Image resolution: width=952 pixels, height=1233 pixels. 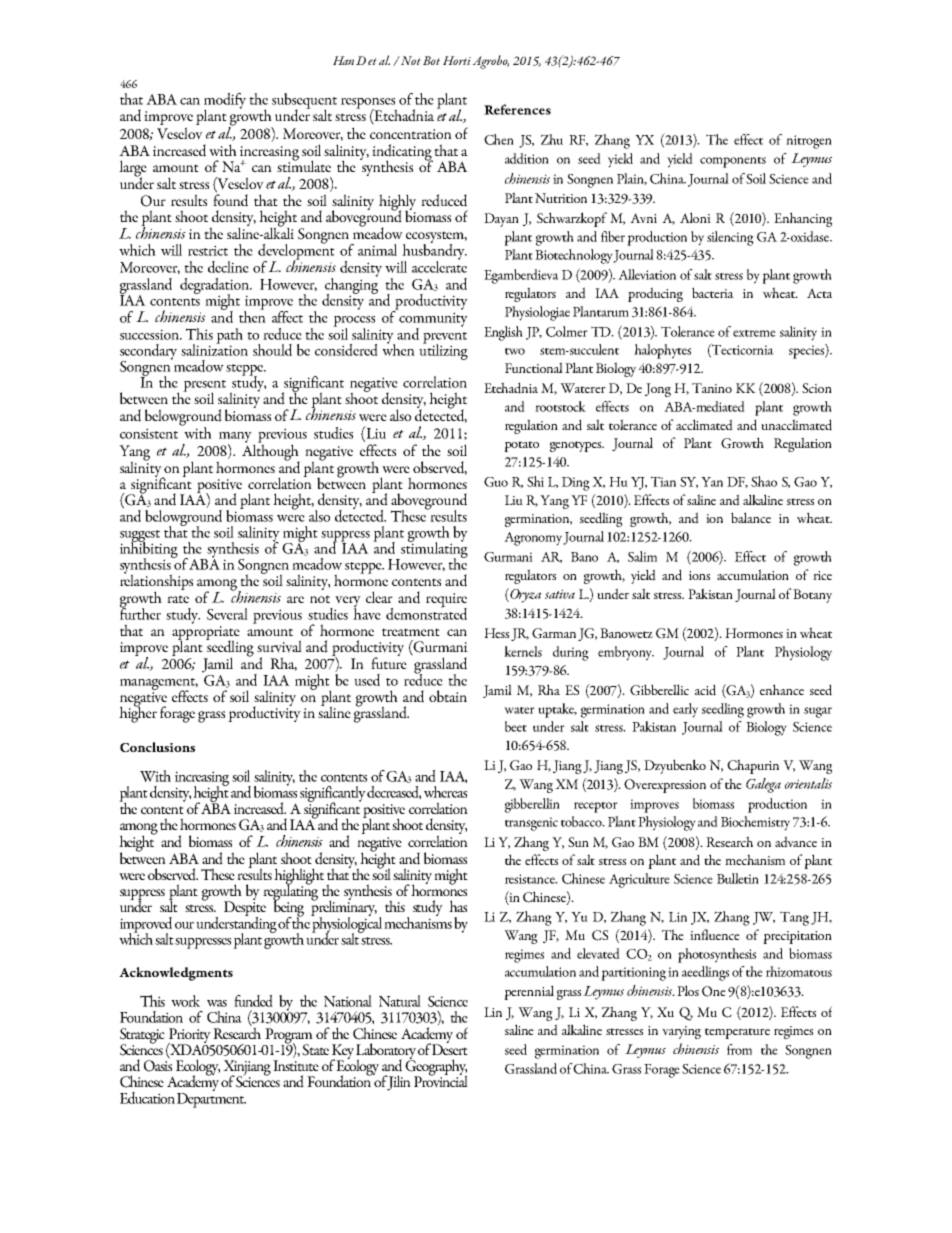 What do you see at coordinates (450, 1048) in the page?
I see `Desert` at bounding box center [450, 1048].
